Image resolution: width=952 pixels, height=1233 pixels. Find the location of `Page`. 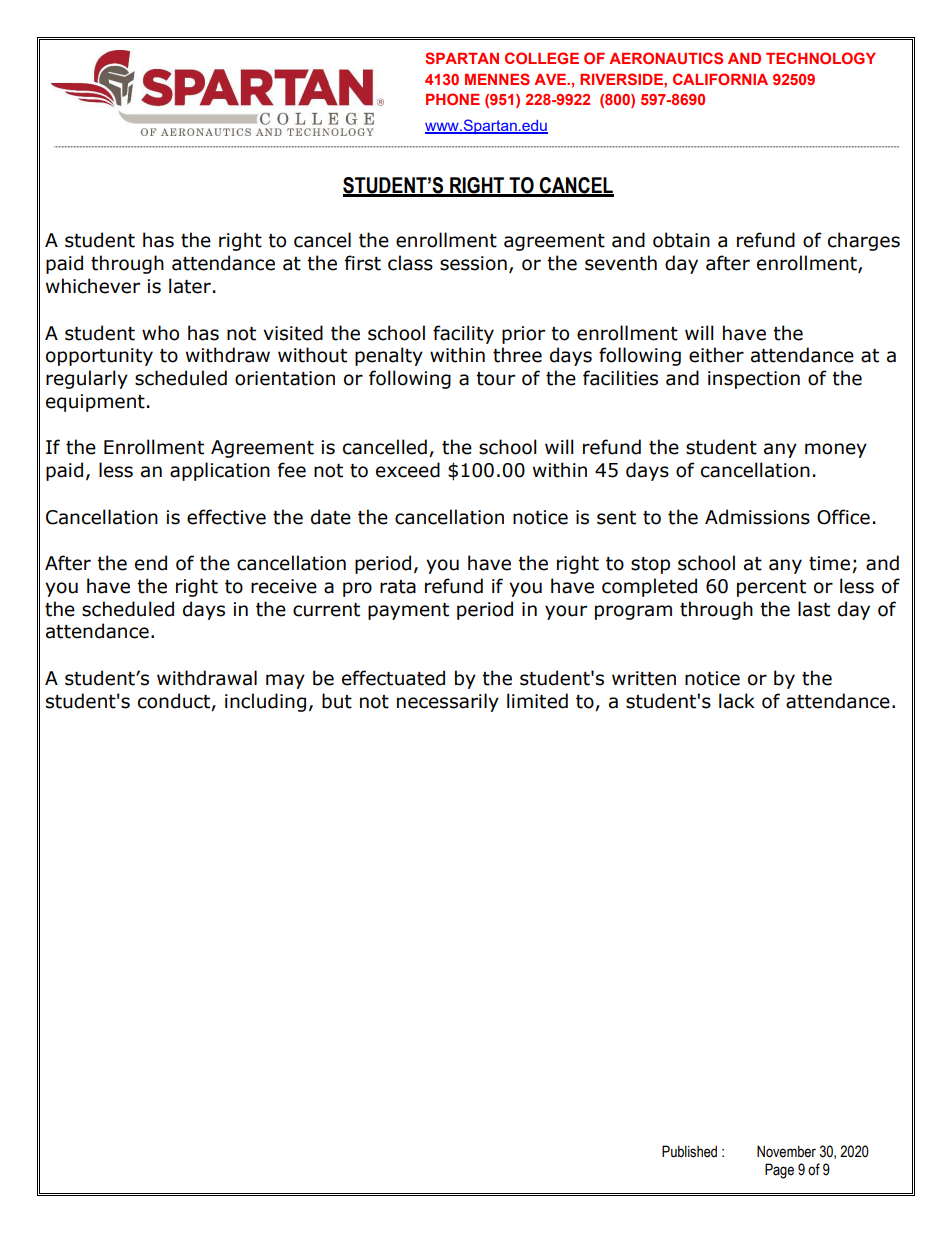

Page is located at coordinates (779, 1171).
